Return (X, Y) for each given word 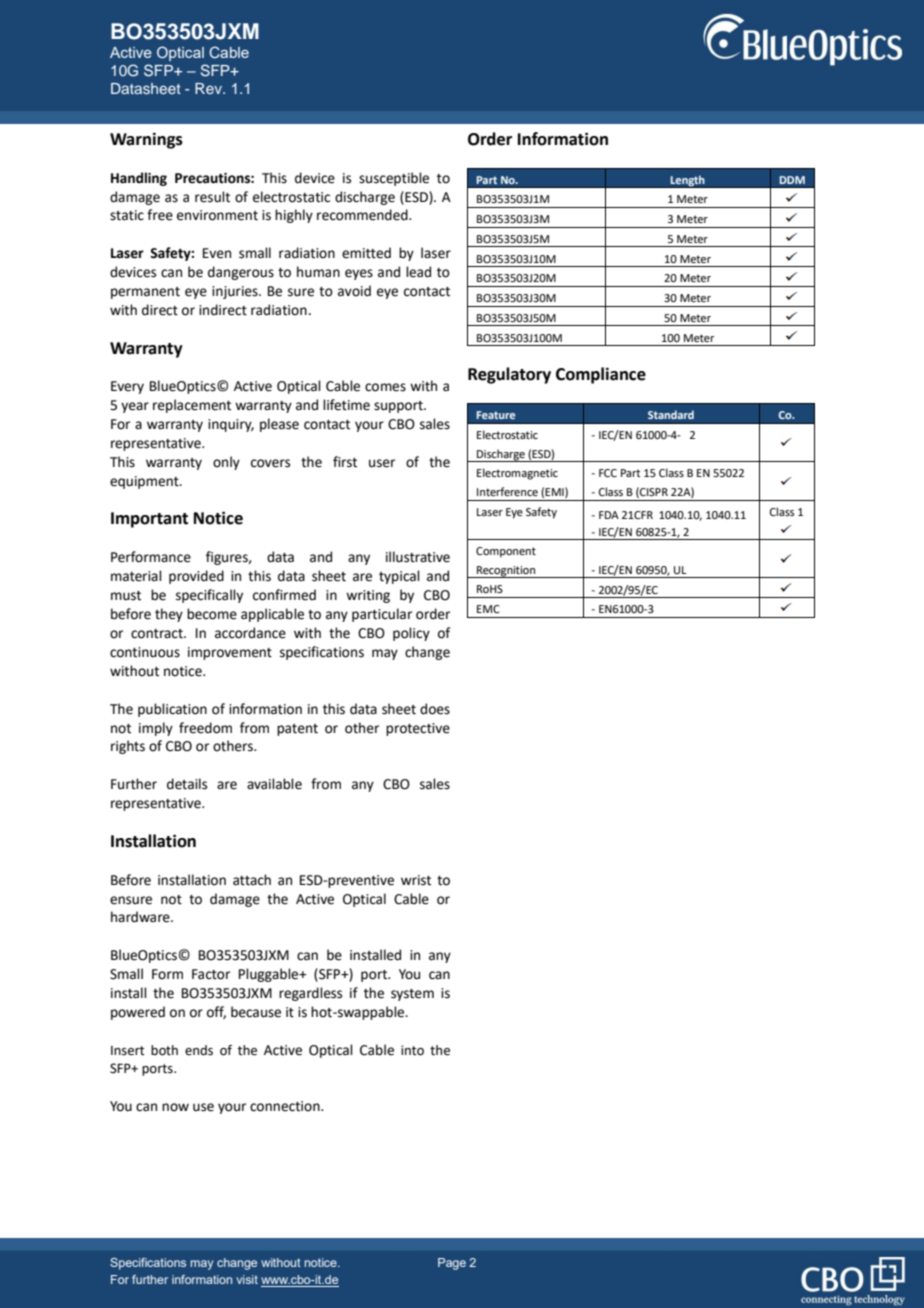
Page (452, 1264)
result (212, 197)
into (412, 1050)
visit (247, 1279)
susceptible (394, 179)
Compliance (601, 375)
